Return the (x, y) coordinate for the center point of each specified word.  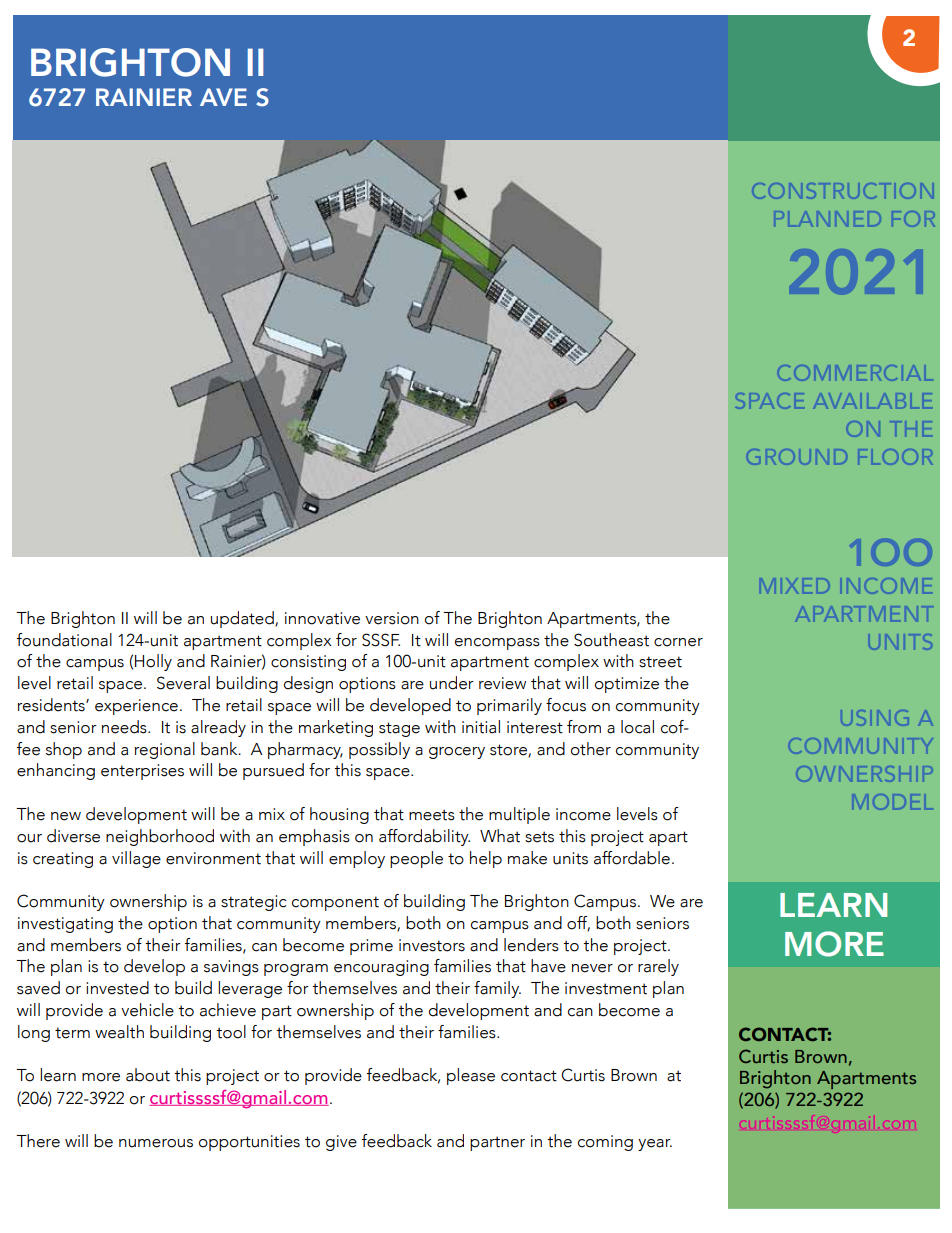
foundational (64, 640)
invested (117, 988)
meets (432, 815)
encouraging (381, 968)
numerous (156, 1143)
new (66, 816)
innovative (322, 618)
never (592, 968)
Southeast (611, 640)
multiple (519, 815)
